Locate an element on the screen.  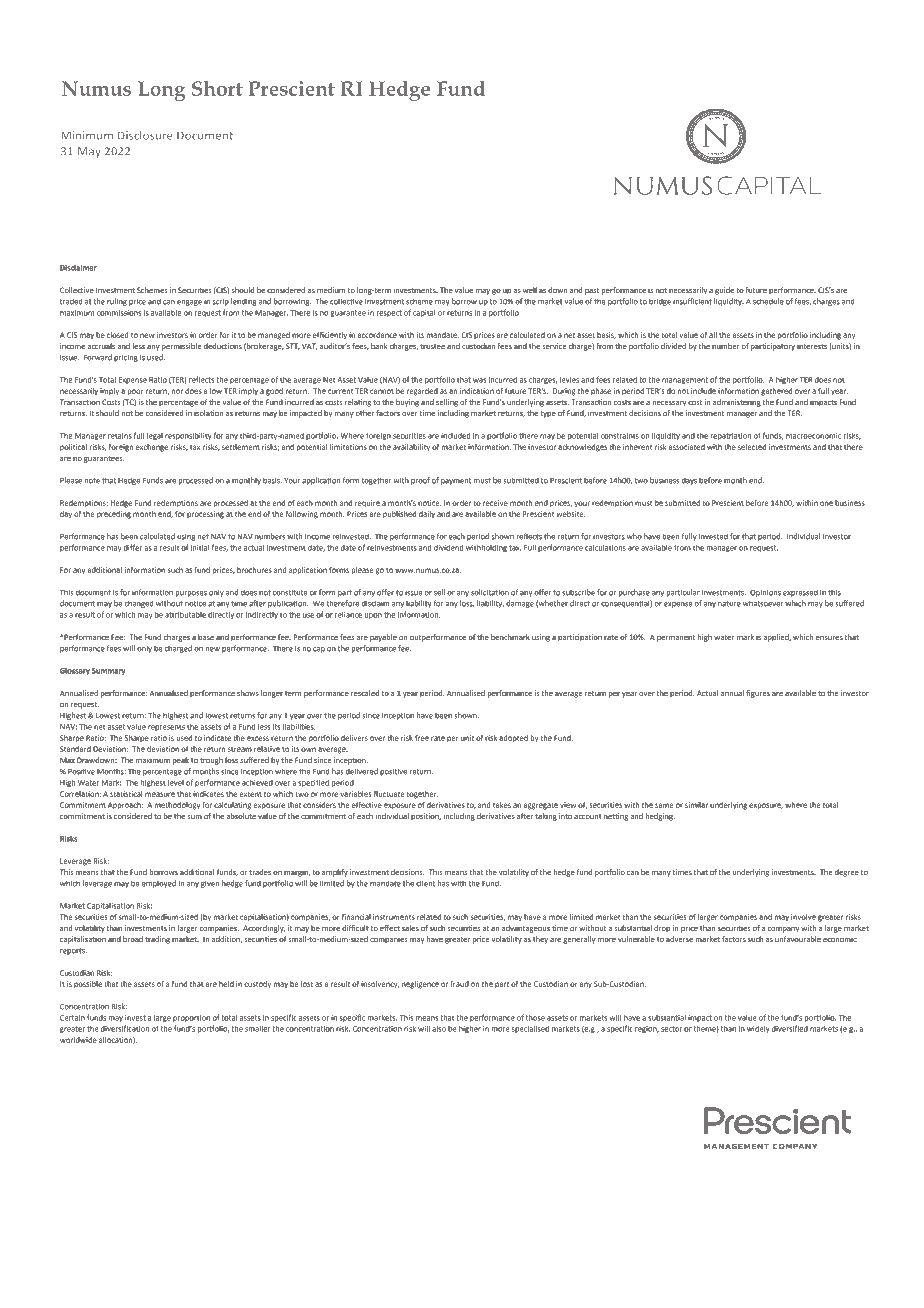
Opinions is located at coordinates (765, 593).
